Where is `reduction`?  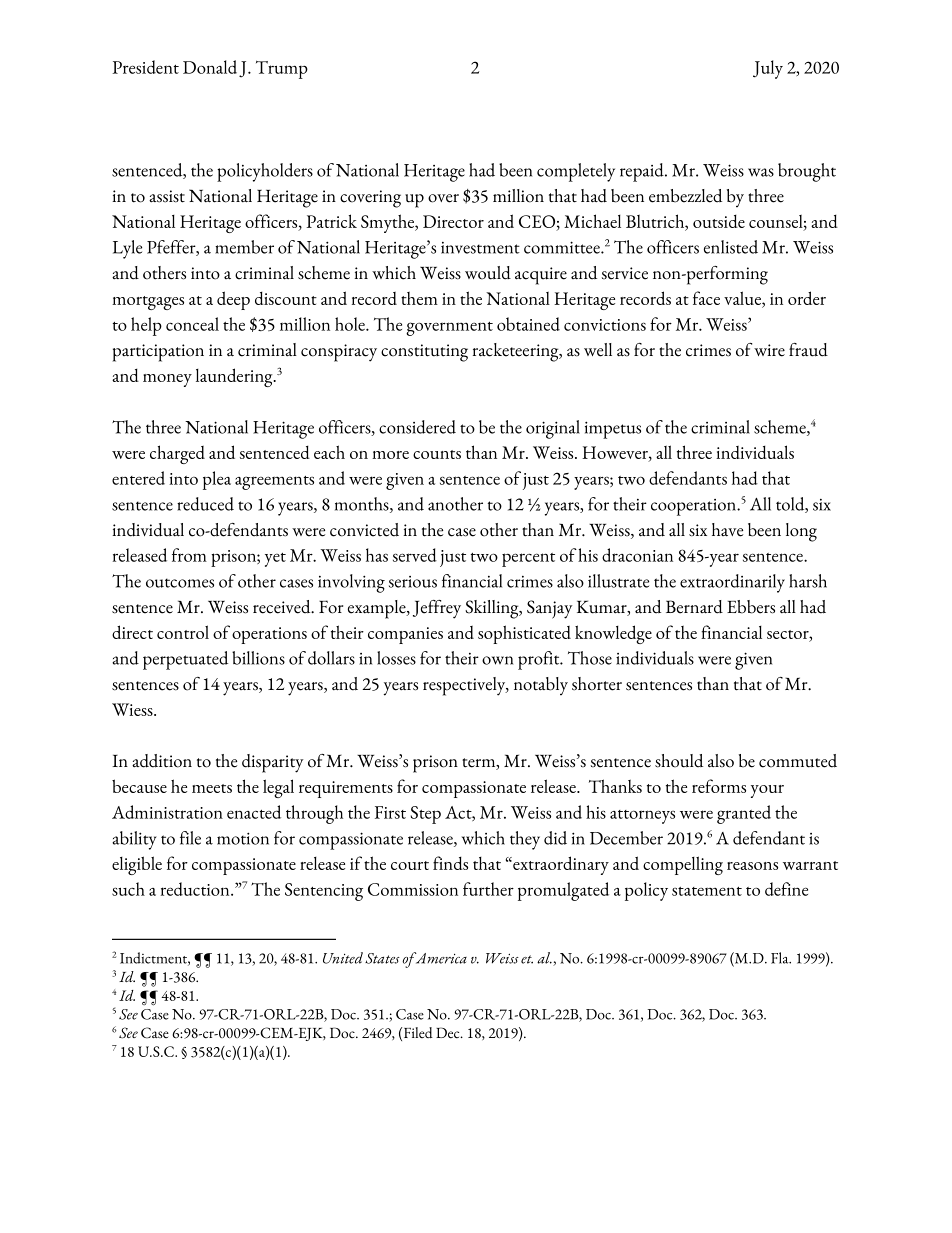
reduction is located at coordinates (196, 889).
